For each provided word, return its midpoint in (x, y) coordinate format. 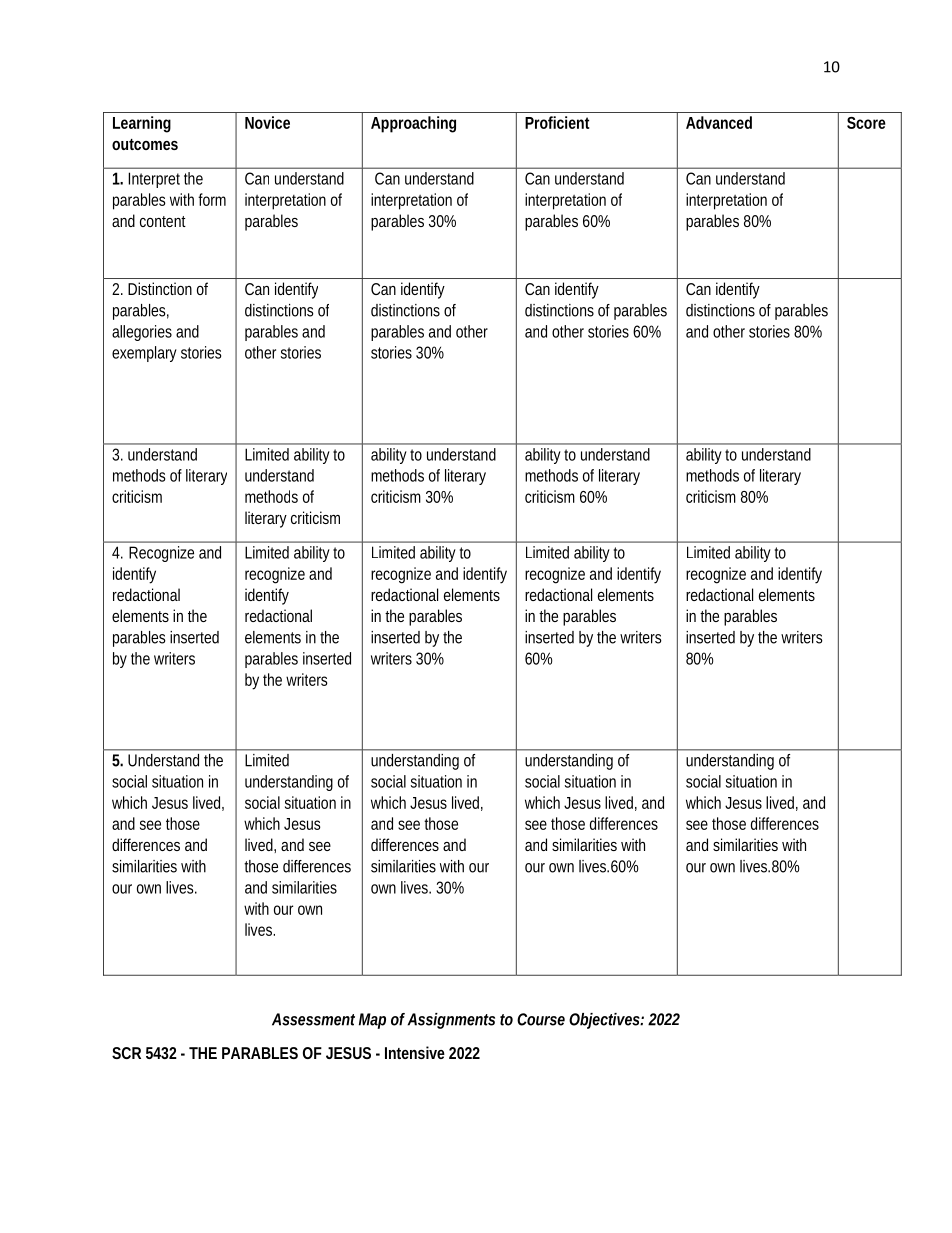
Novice (267, 122)
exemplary (144, 354)
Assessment (313, 1019)
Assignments (451, 1021)
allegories (142, 333)
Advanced (719, 122)
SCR (126, 1053)
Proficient (557, 122)
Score (866, 123)
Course (541, 1019)
